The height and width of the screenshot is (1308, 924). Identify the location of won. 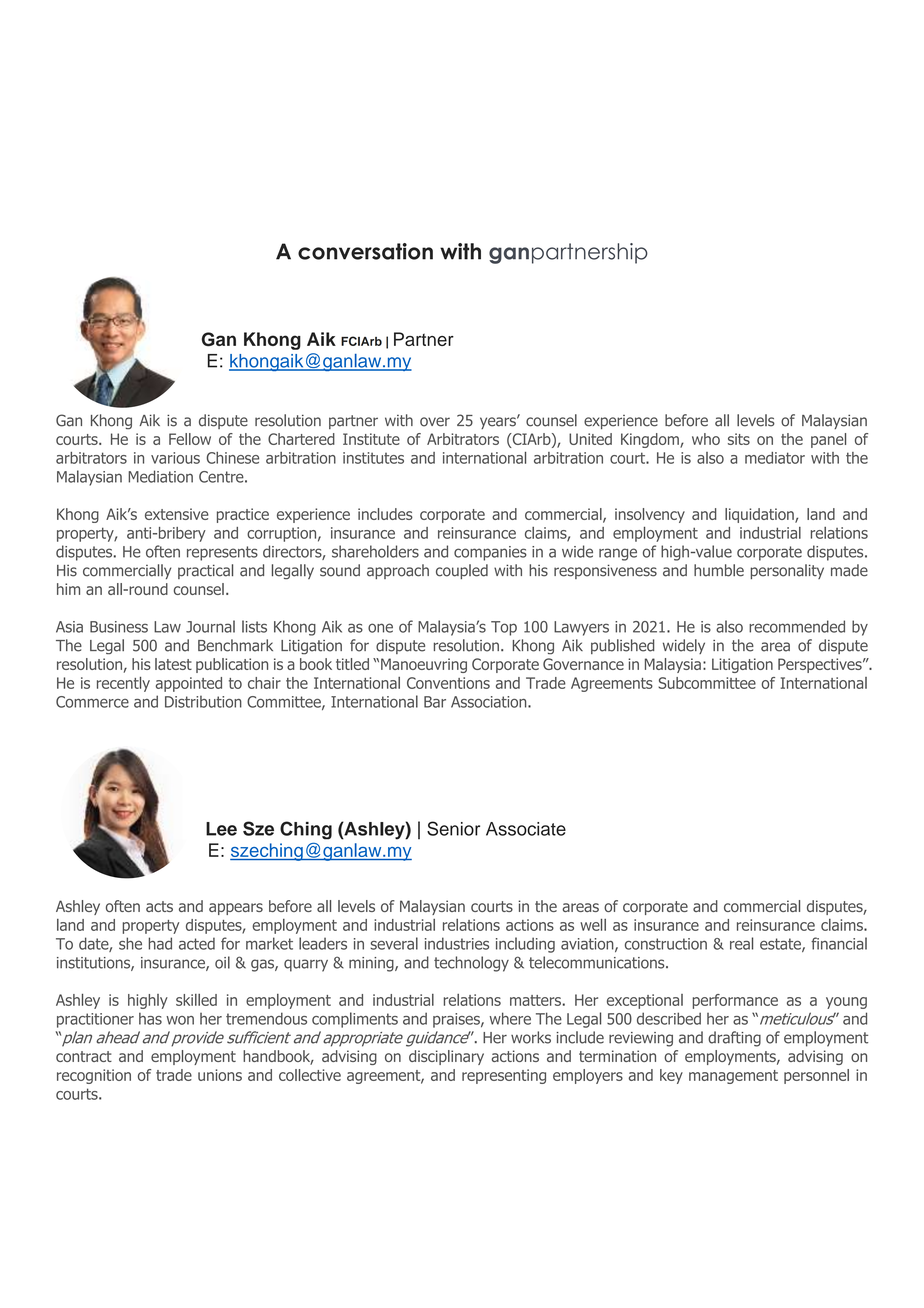
(180, 1020).
